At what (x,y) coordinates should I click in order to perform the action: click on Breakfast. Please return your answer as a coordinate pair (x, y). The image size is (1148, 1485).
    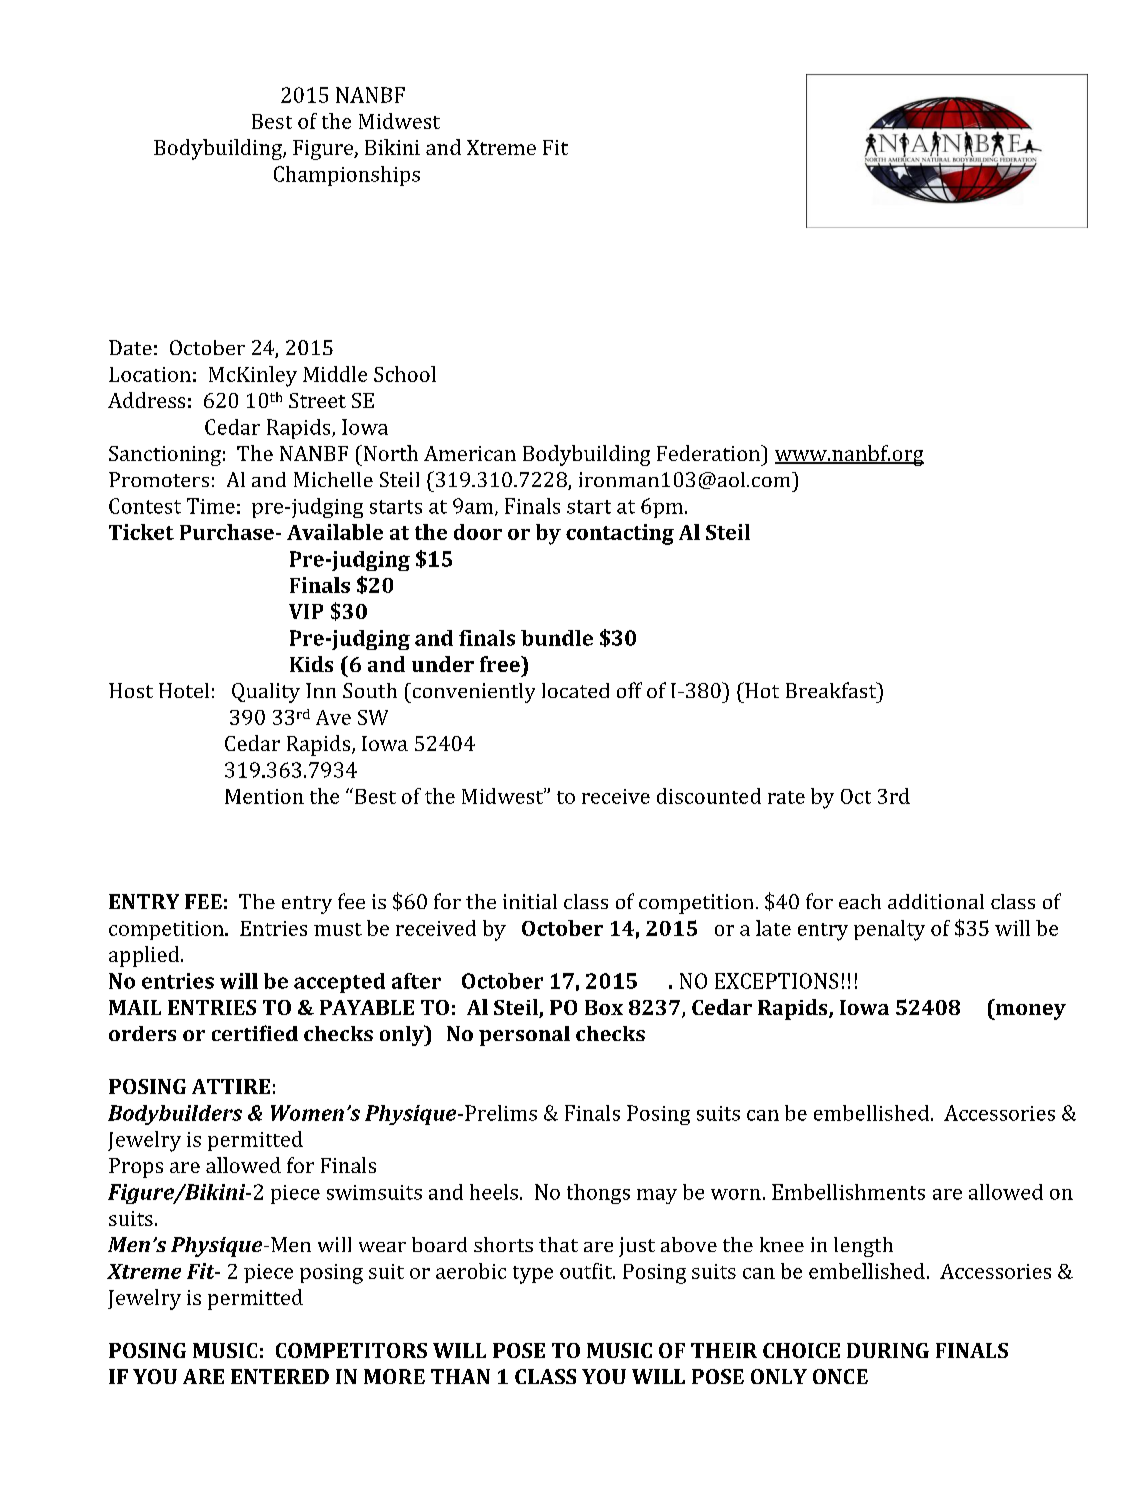
    Looking at the image, I should click on (832, 690).
